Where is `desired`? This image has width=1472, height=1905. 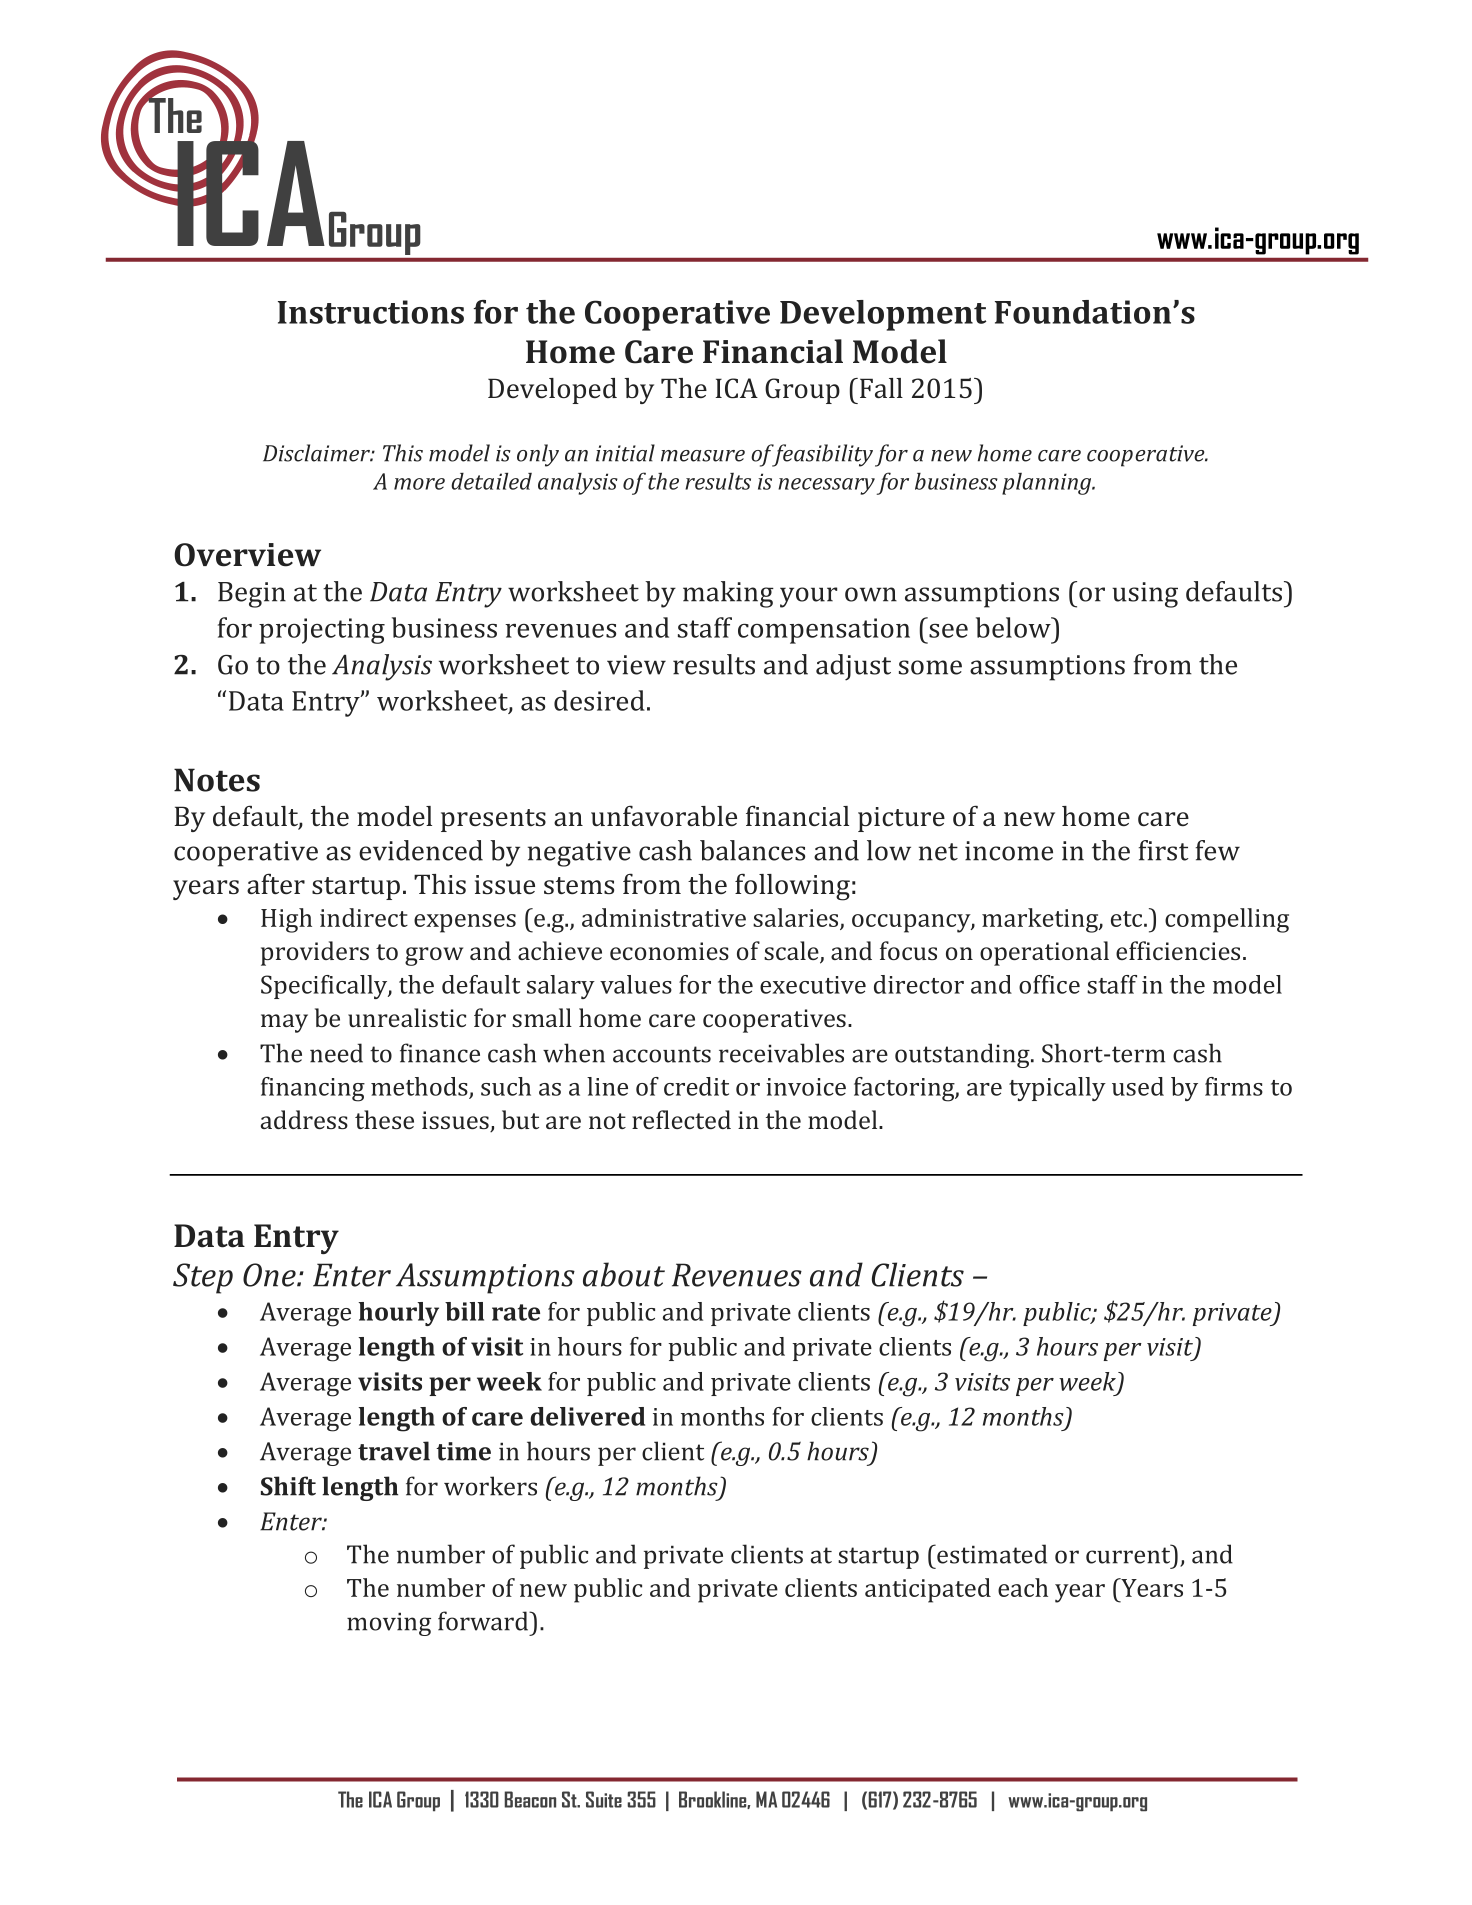 desired is located at coordinates (599, 700).
